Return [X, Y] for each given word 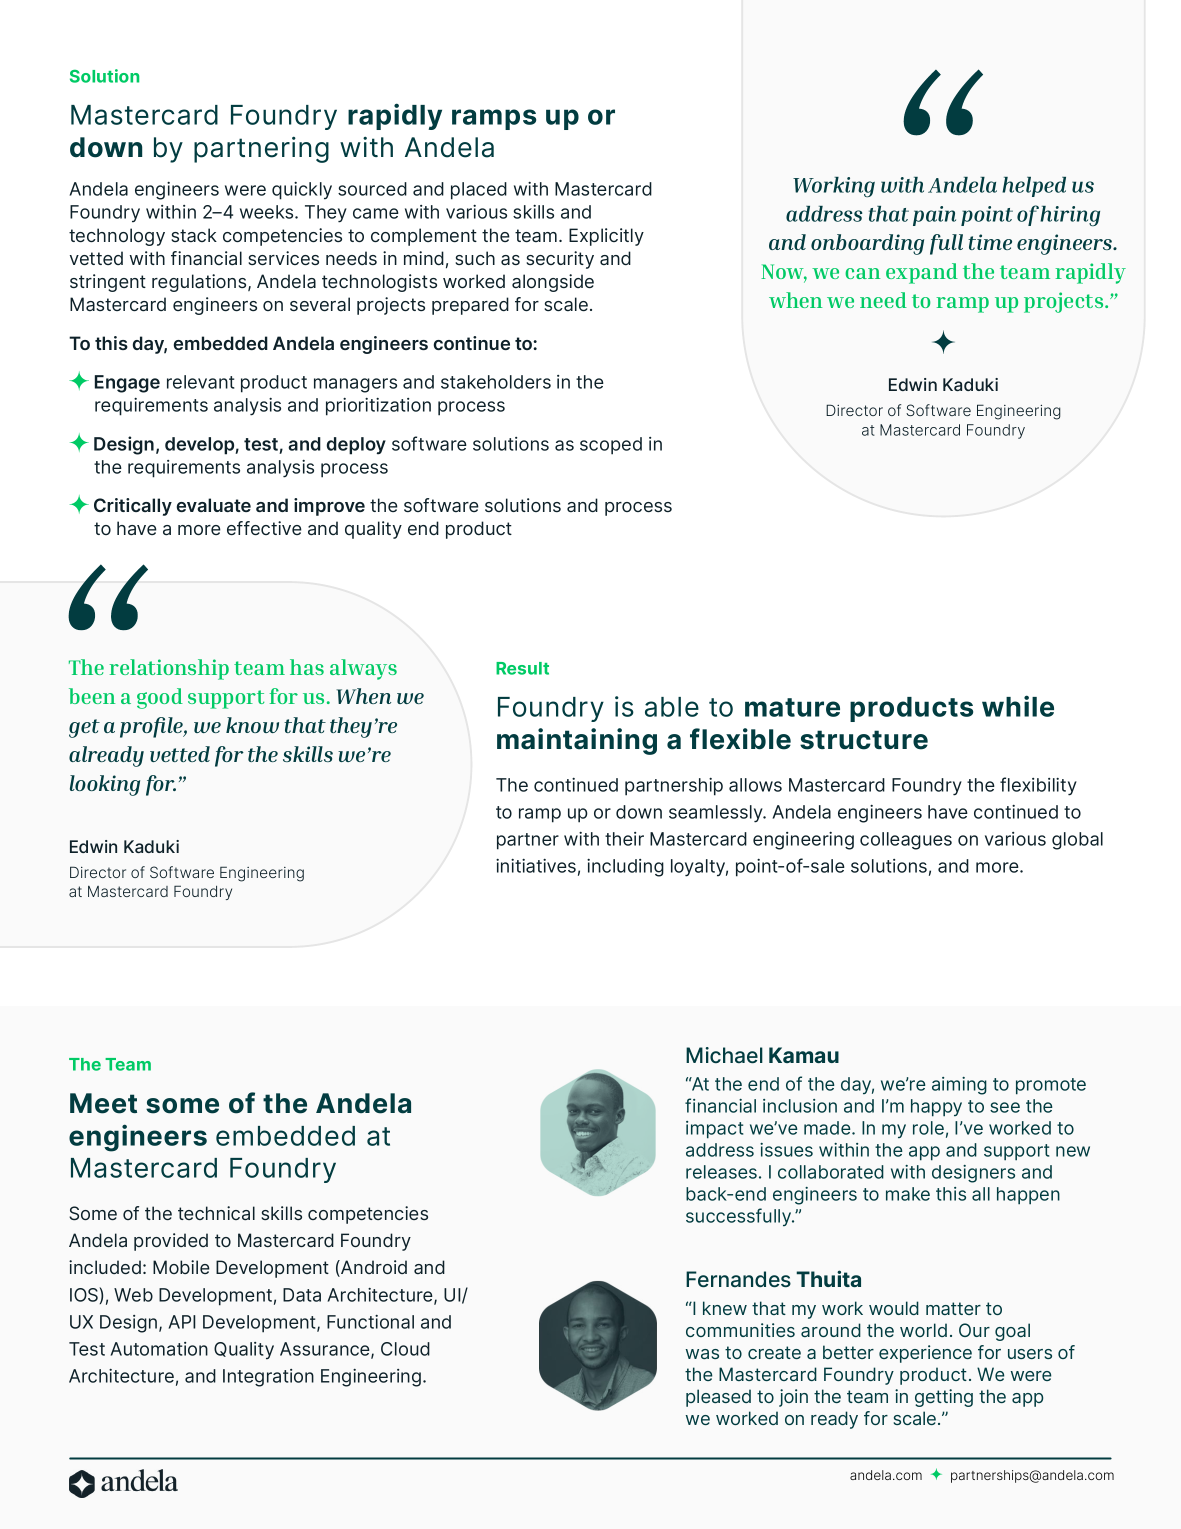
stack [194, 235]
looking [105, 785]
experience [925, 1354]
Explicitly [606, 237]
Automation [159, 1349]
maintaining [577, 741]
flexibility [1038, 786]
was [702, 1354]
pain [934, 216]
